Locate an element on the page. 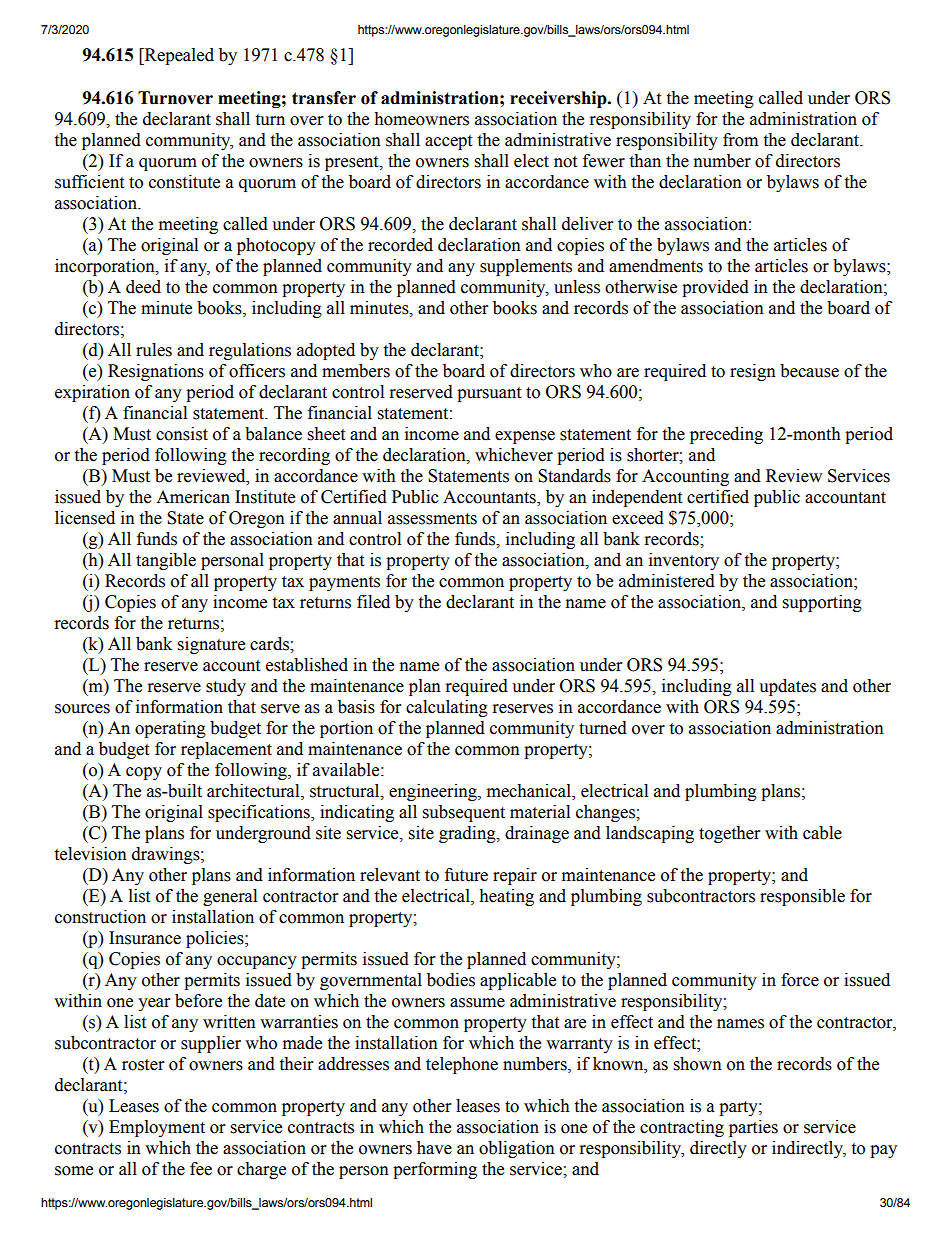 This page has width=952, height=1233. Employment is located at coordinates (157, 1128).
